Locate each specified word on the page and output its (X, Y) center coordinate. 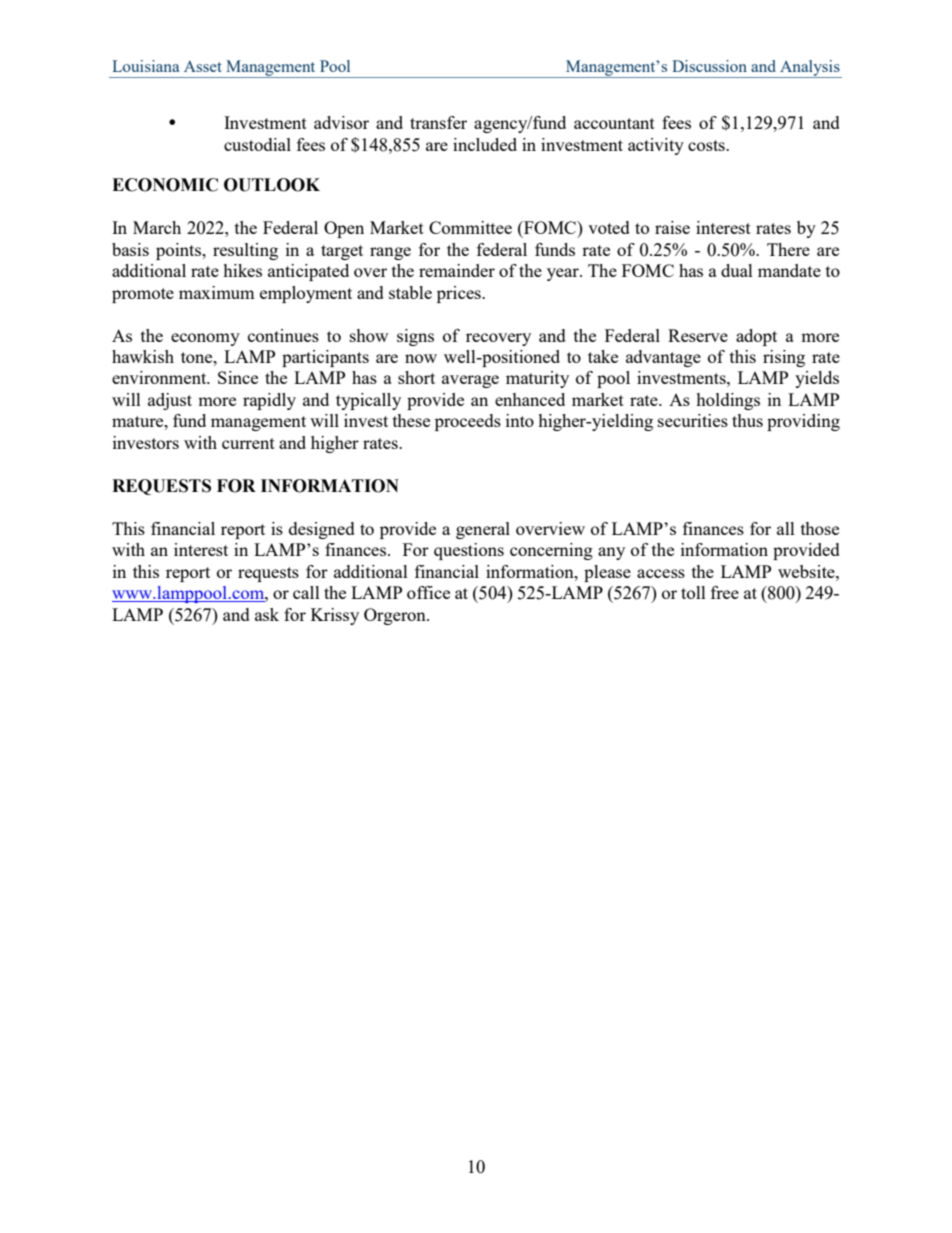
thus (747, 420)
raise (672, 227)
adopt (756, 337)
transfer (438, 122)
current (248, 443)
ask (267, 614)
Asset (203, 66)
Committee (470, 227)
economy (205, 339)
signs (415, 337)
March (157, 227)
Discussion (709, 66)
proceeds (468, 422)
